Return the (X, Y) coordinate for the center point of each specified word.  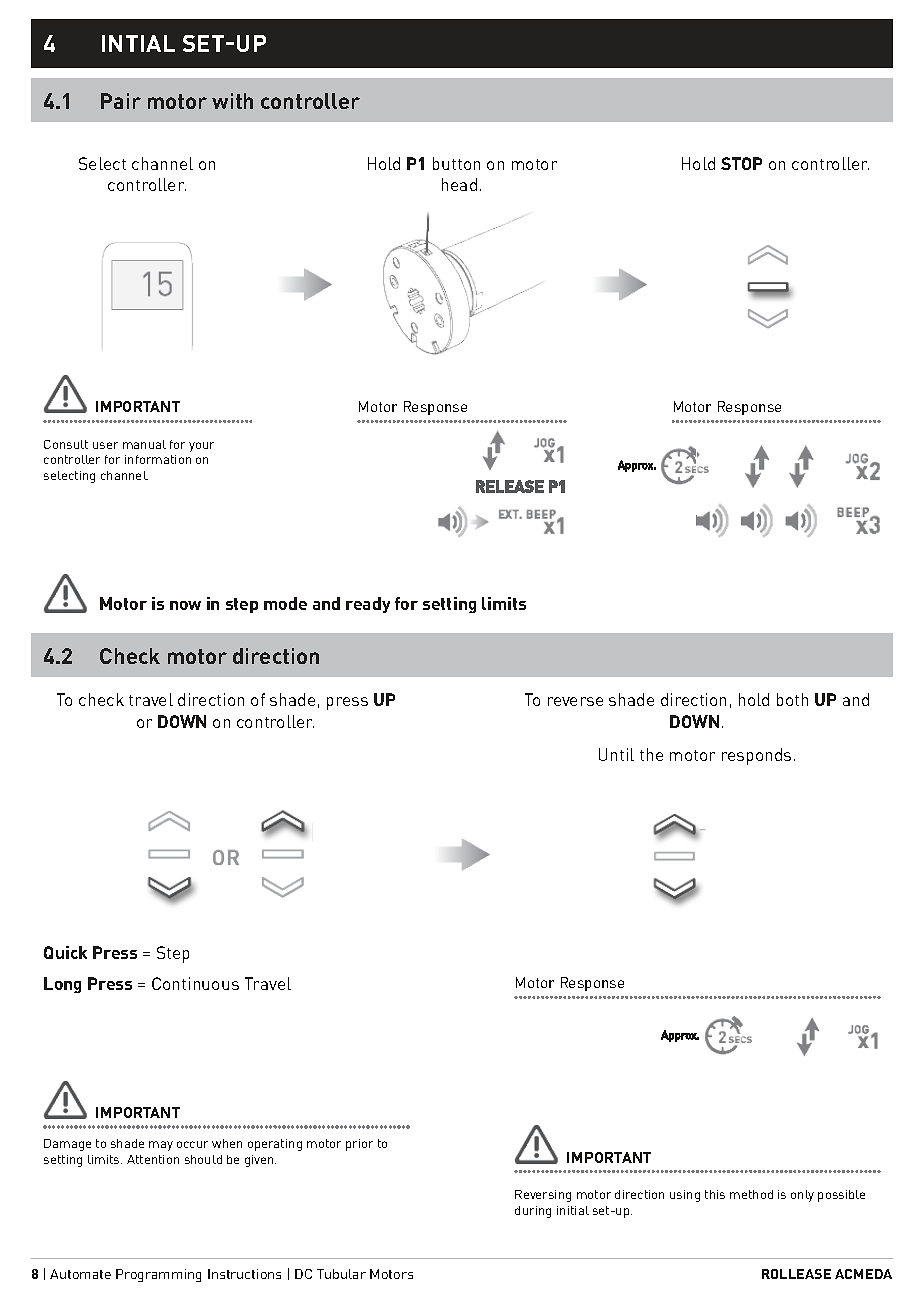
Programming (158, 1275)
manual (144, 444)
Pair (121, 101)
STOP (741, 163)
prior (359, 1145)
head (459, 184)
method (751, 1194)
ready (368, 605)
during (533, 1212)
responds (756, 756)
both (792, 699)
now (185, 605)
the (651, 754)
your (201, 447)
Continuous (195, 983)
